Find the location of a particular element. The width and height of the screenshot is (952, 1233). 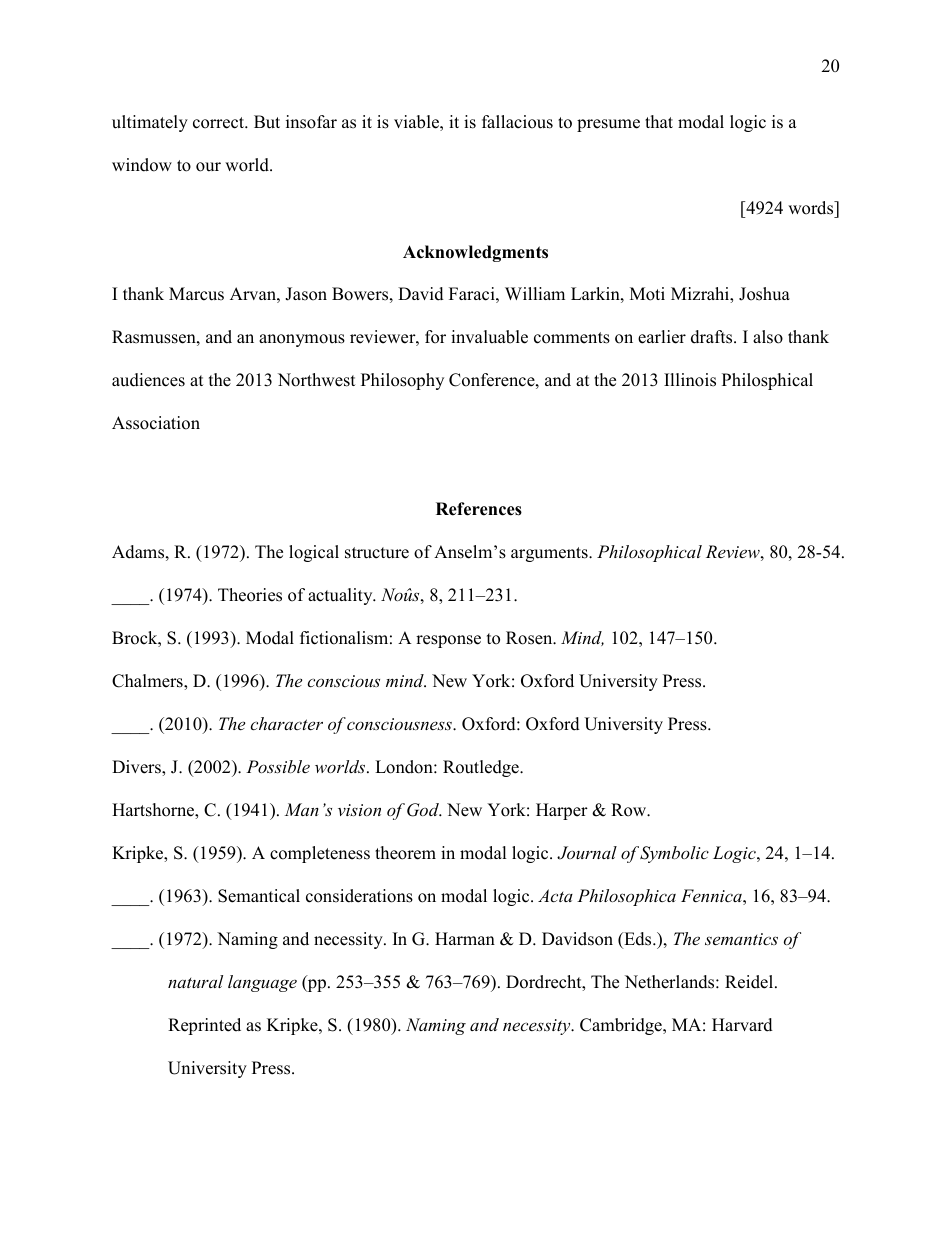

that is located at coordinates (659, 121).
